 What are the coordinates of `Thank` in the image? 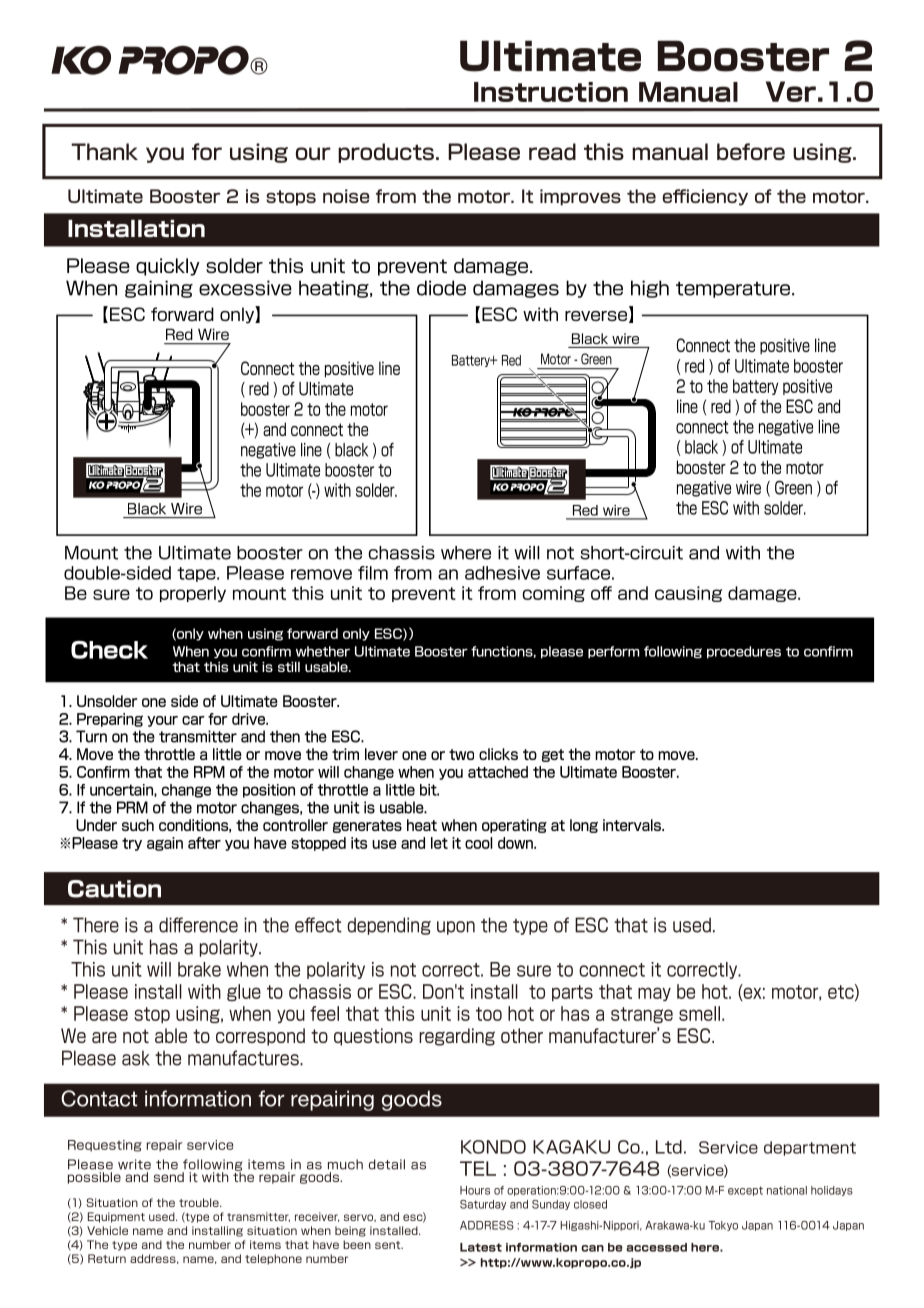 It's located at (104, 151).
